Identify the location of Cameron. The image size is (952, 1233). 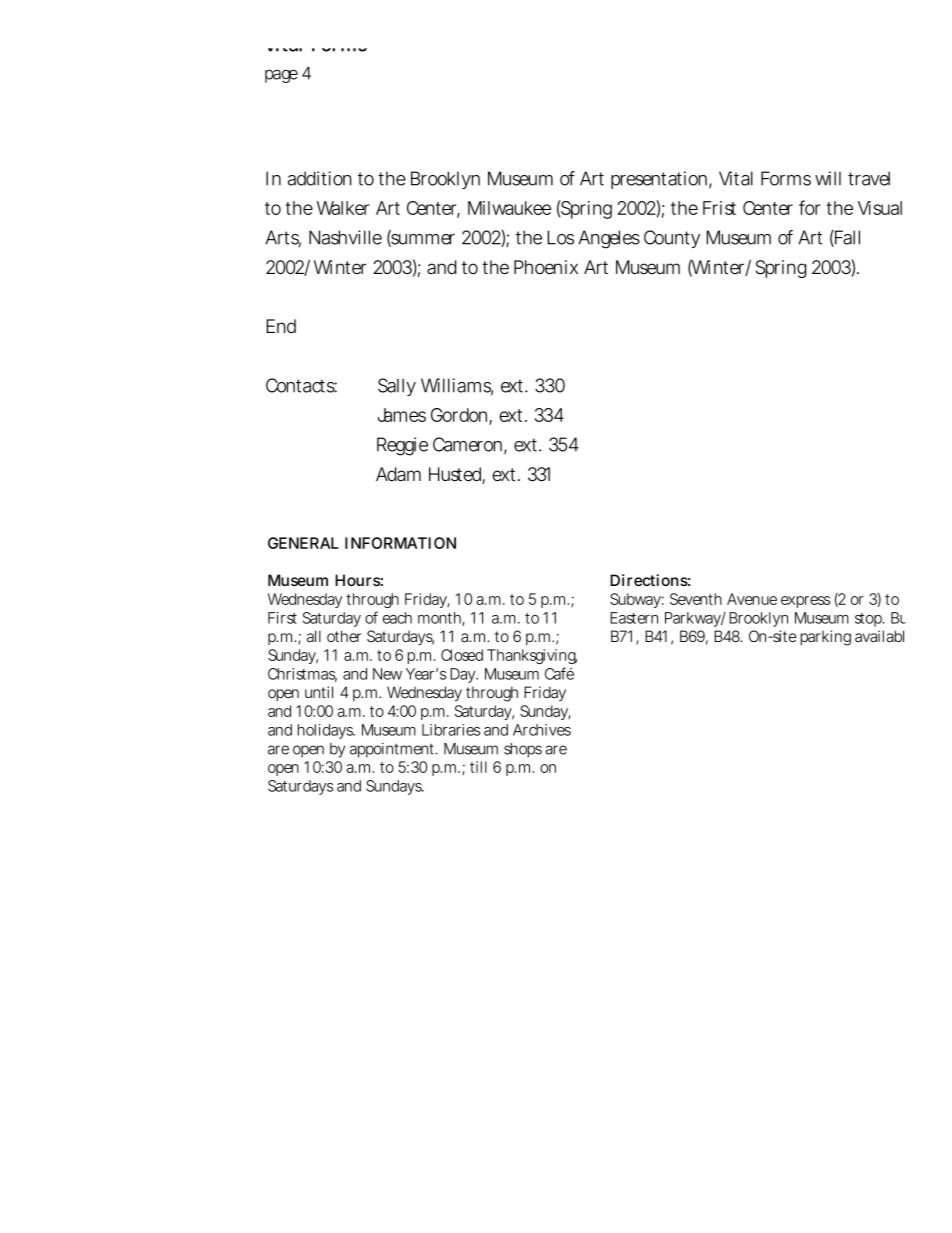
(467, 444).
